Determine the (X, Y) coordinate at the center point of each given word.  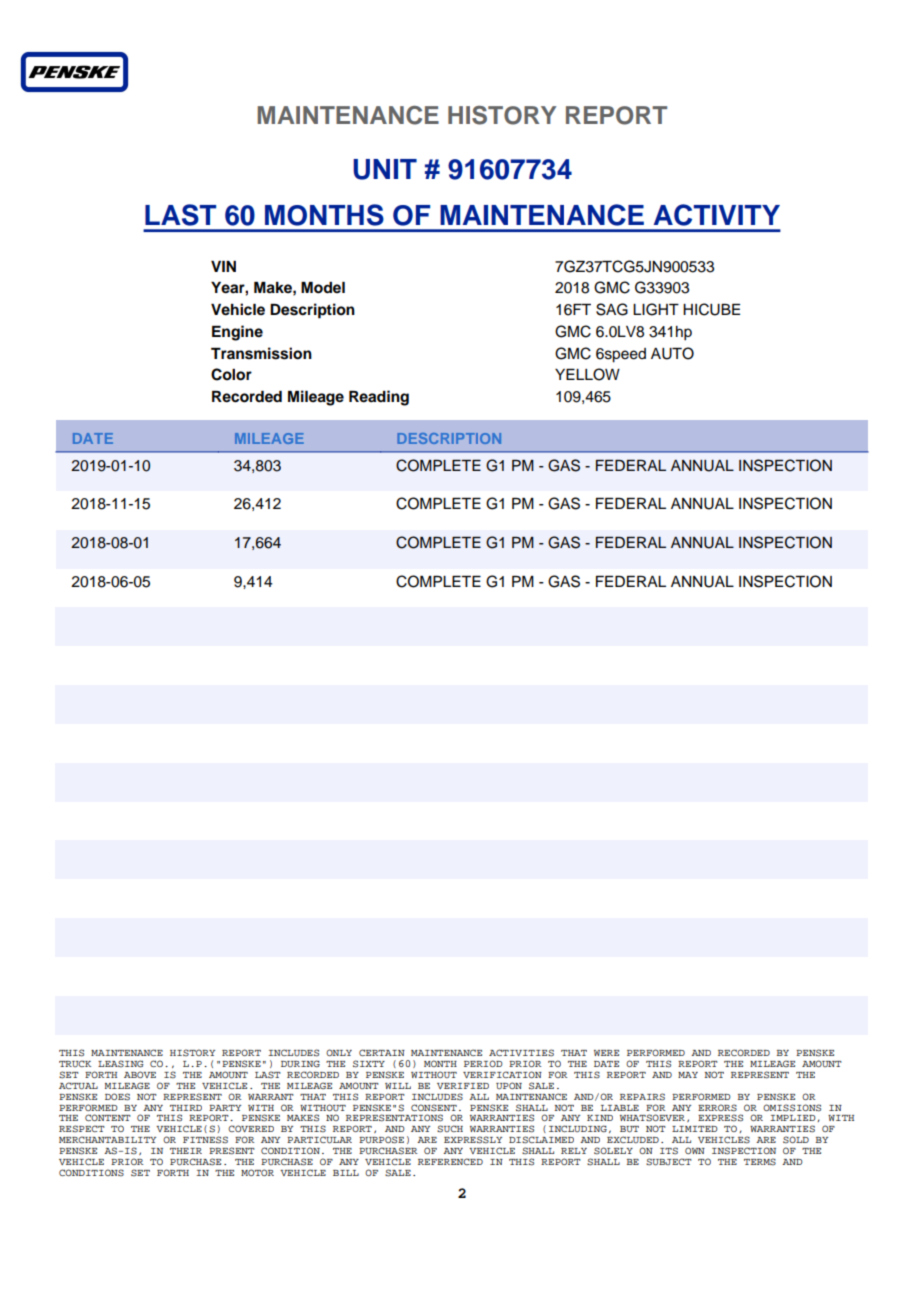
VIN (223, 266)
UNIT (385, 169)
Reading (379, 398)
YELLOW (587, 374)
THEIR (186, 1151)
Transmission (261, 353)
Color (231, 374)
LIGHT (656, 309)
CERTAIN (382, 1052)
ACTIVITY (717, 215)
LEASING (121, 1064)
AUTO (672, 353)
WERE (606, 1053)
